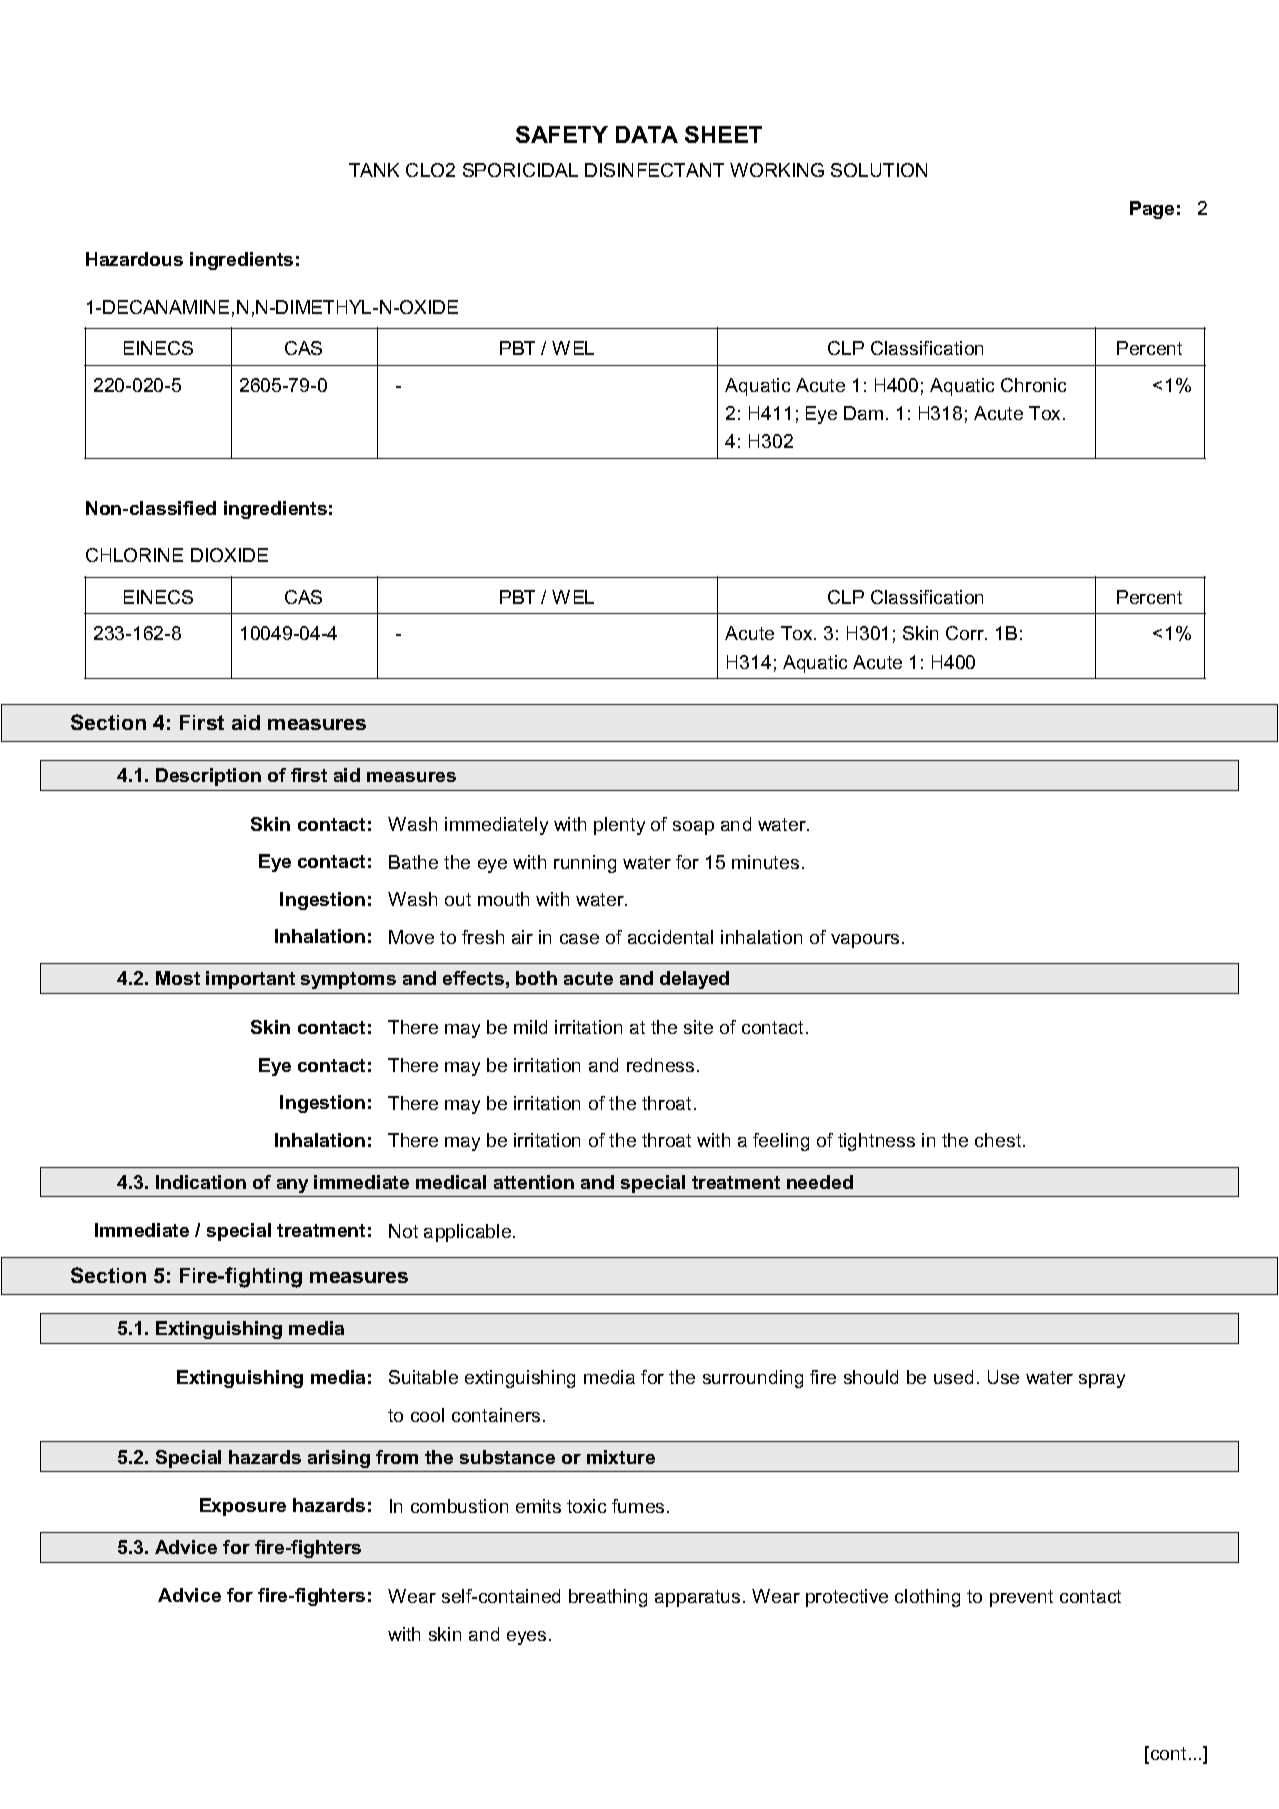 The height and width of the page is (1809, 1279). What do you see at coordinates (585, 864) in the page?
I see `running` at bounding box center [585, 864].
